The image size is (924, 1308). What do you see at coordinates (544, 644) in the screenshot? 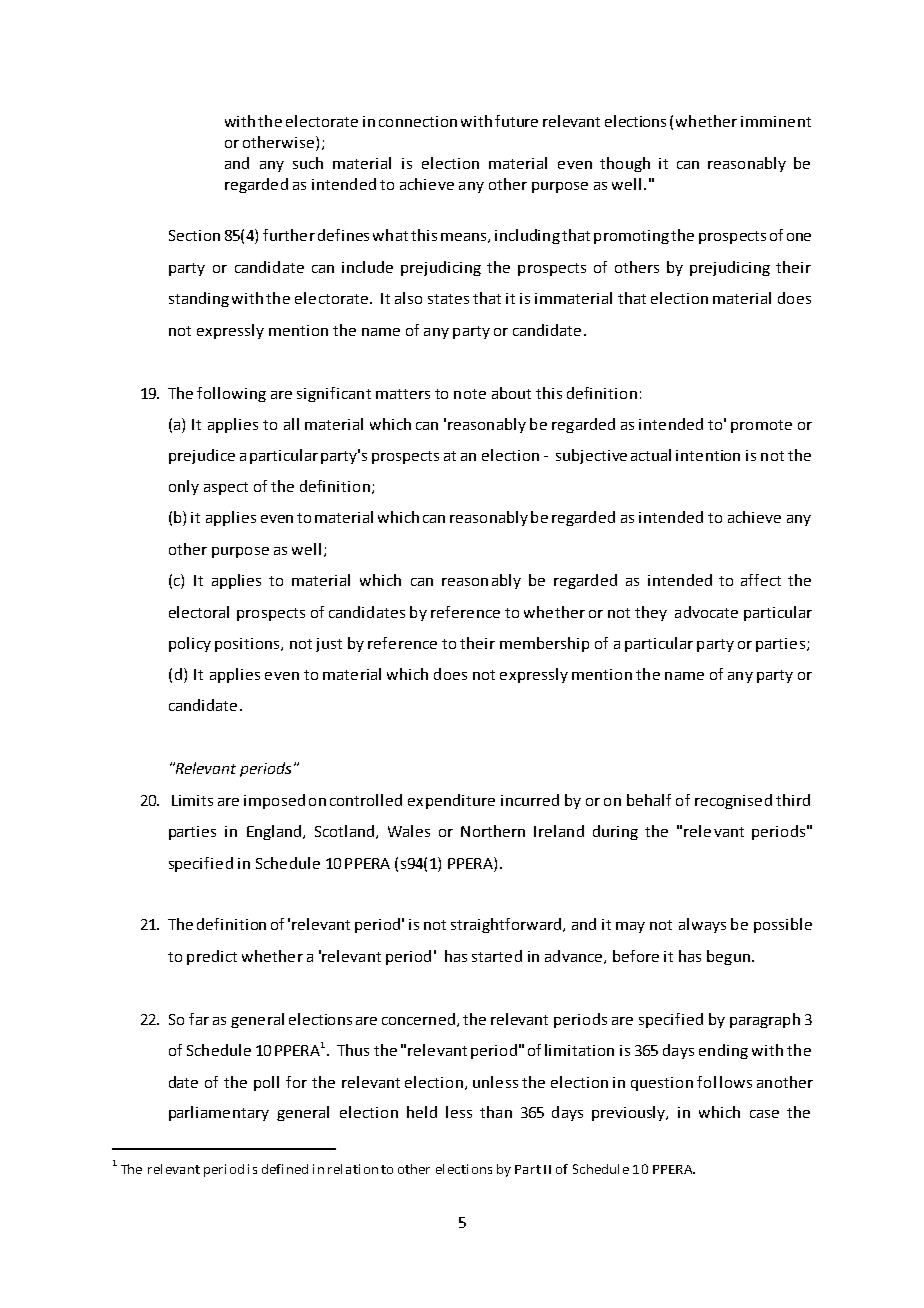
I see `membership` at bounding box center [544, 644].
